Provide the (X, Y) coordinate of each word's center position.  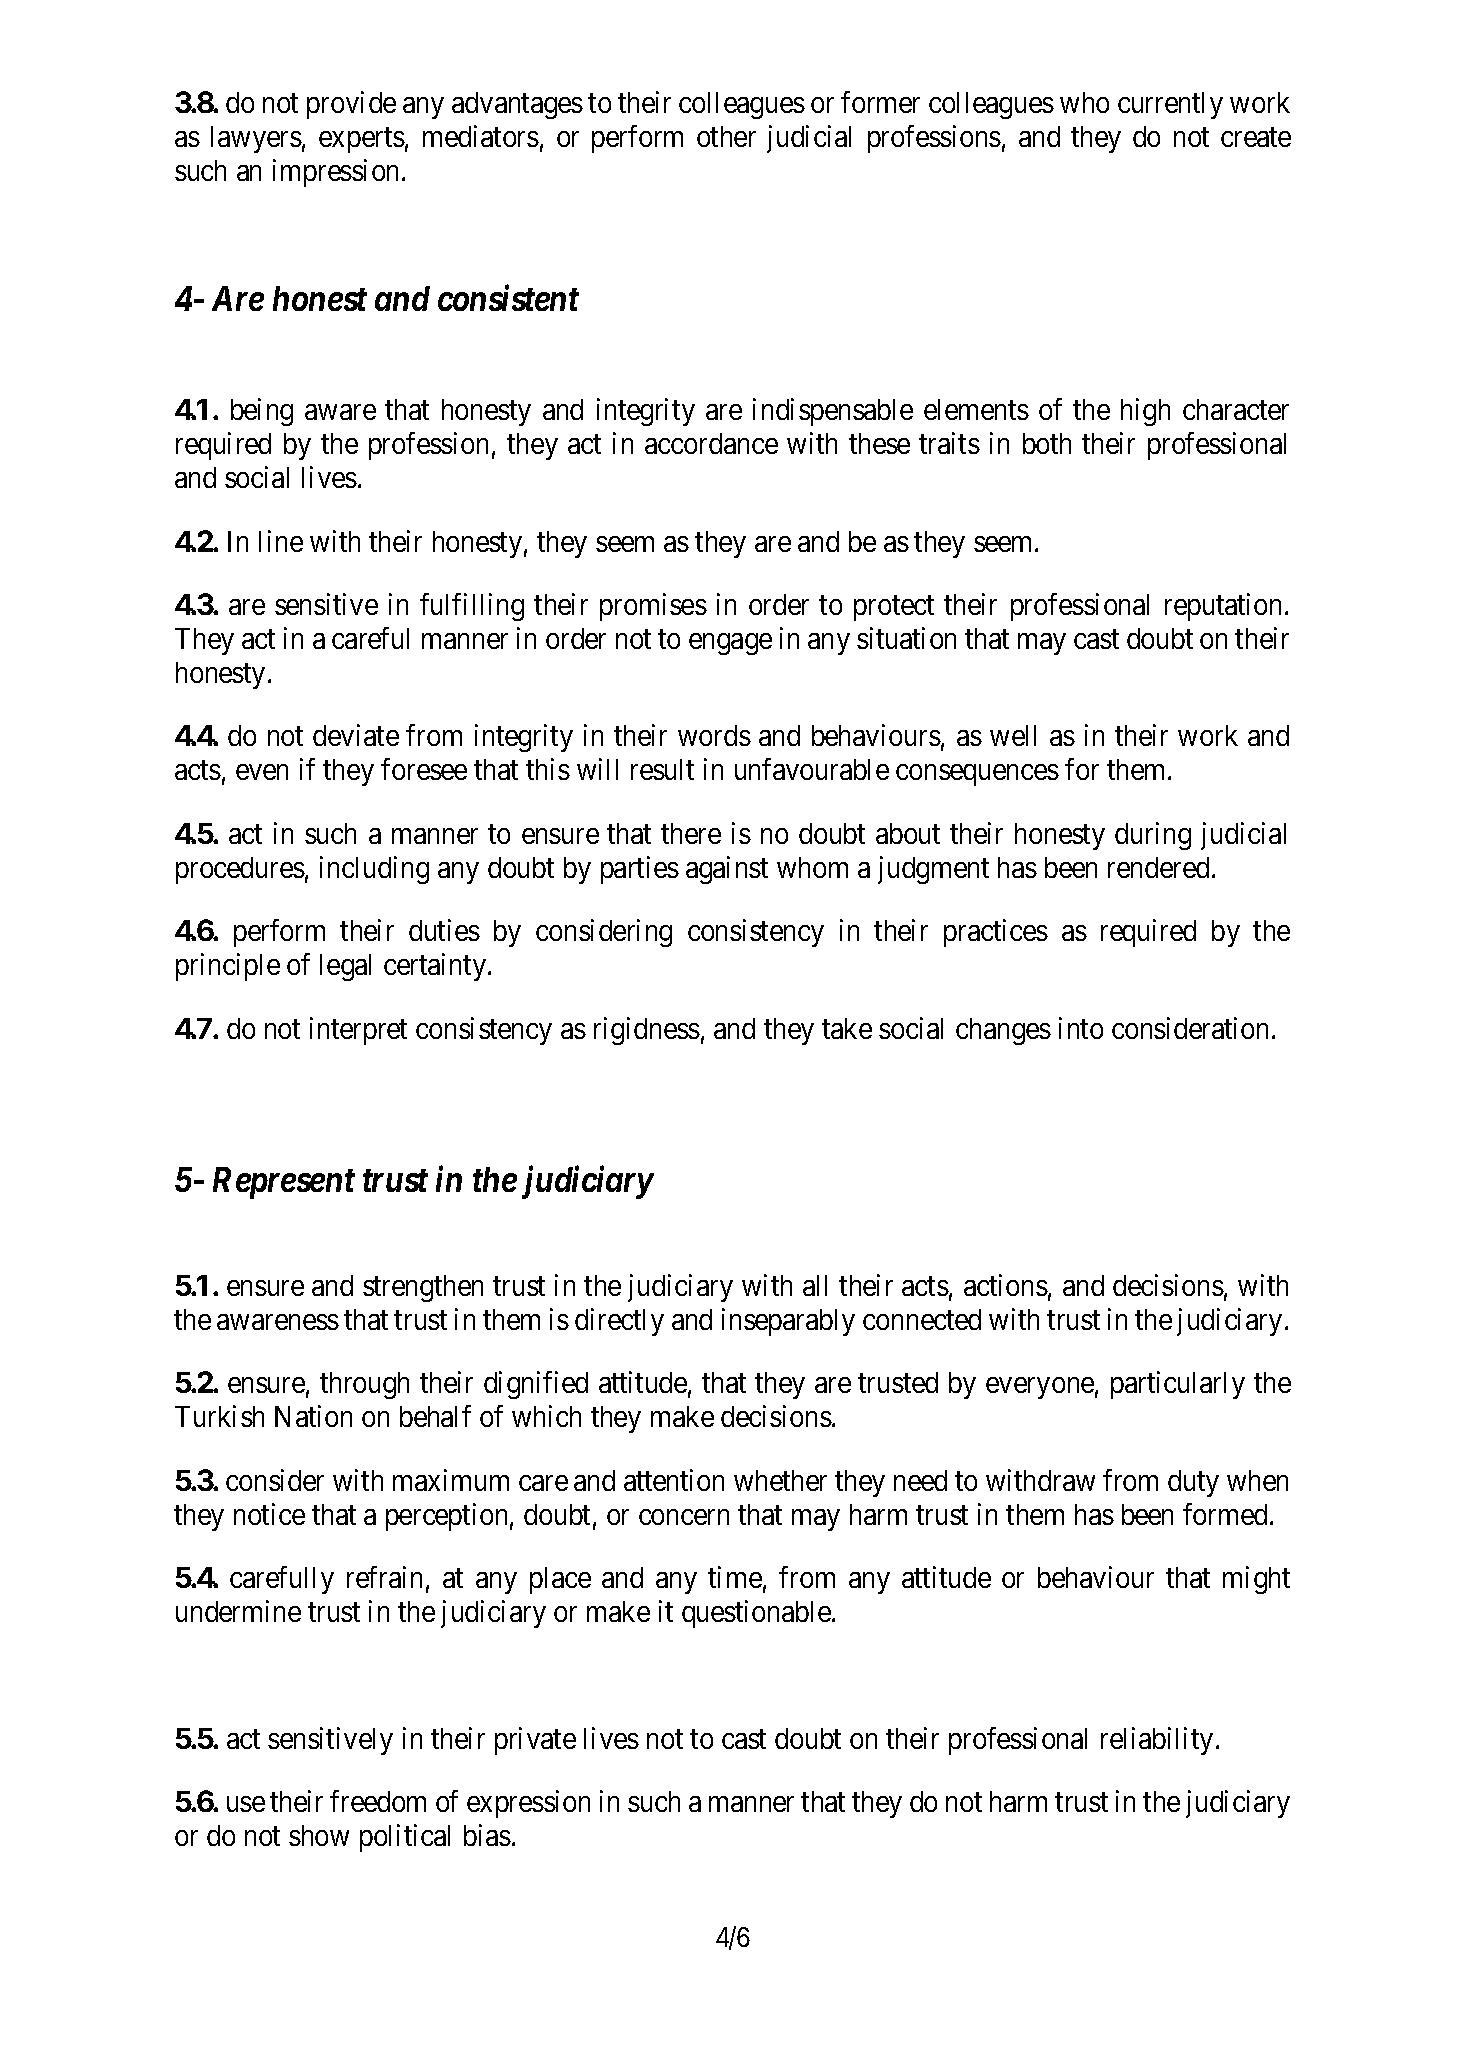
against (727, 870)
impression (338, 173)
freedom (378, 1801)
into (1081, 1028)
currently (1170, 105)
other (726, 136)
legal (345, 967)
